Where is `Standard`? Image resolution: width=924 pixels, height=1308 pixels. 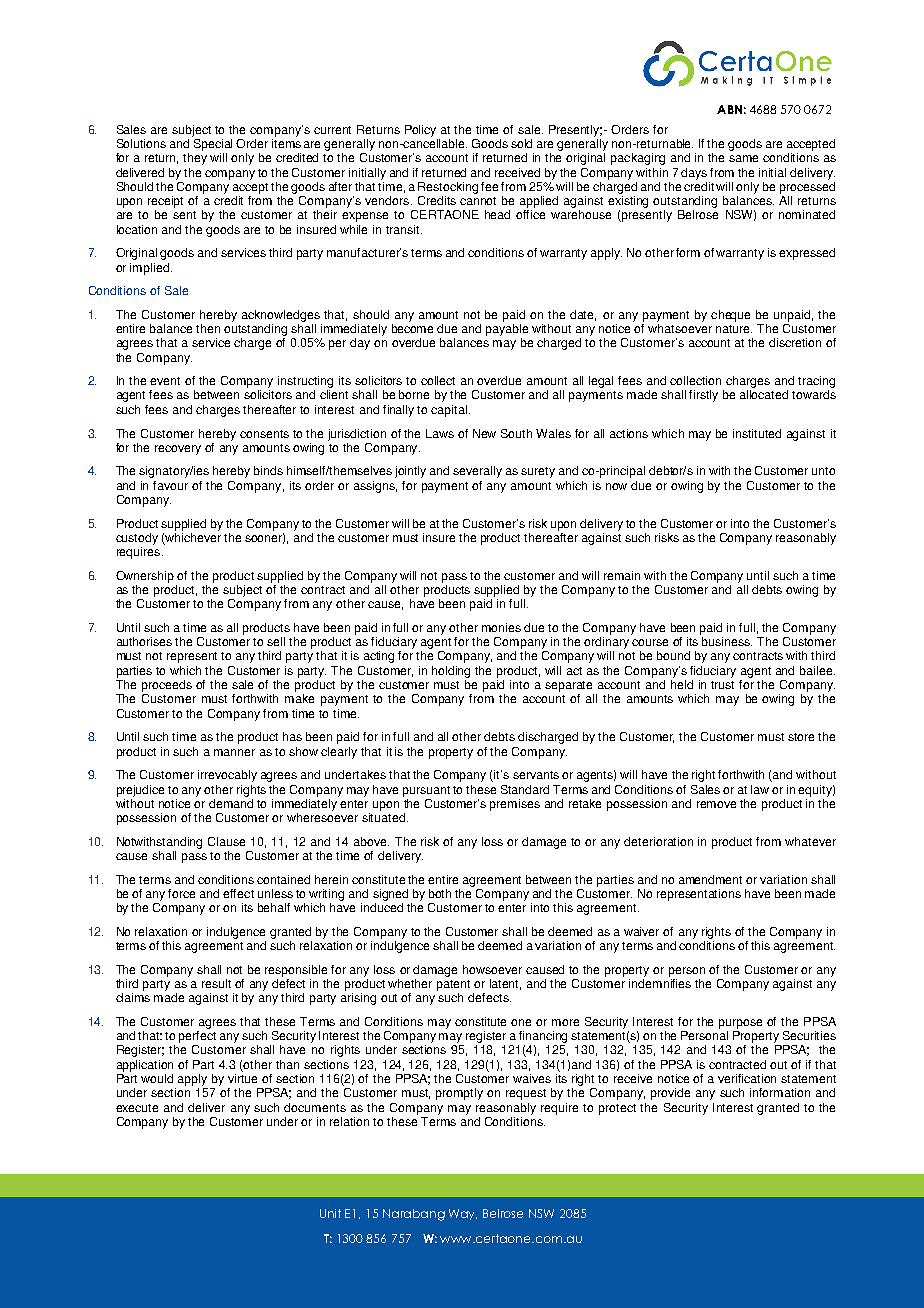 Standard is located at coordinates (525, 789).
